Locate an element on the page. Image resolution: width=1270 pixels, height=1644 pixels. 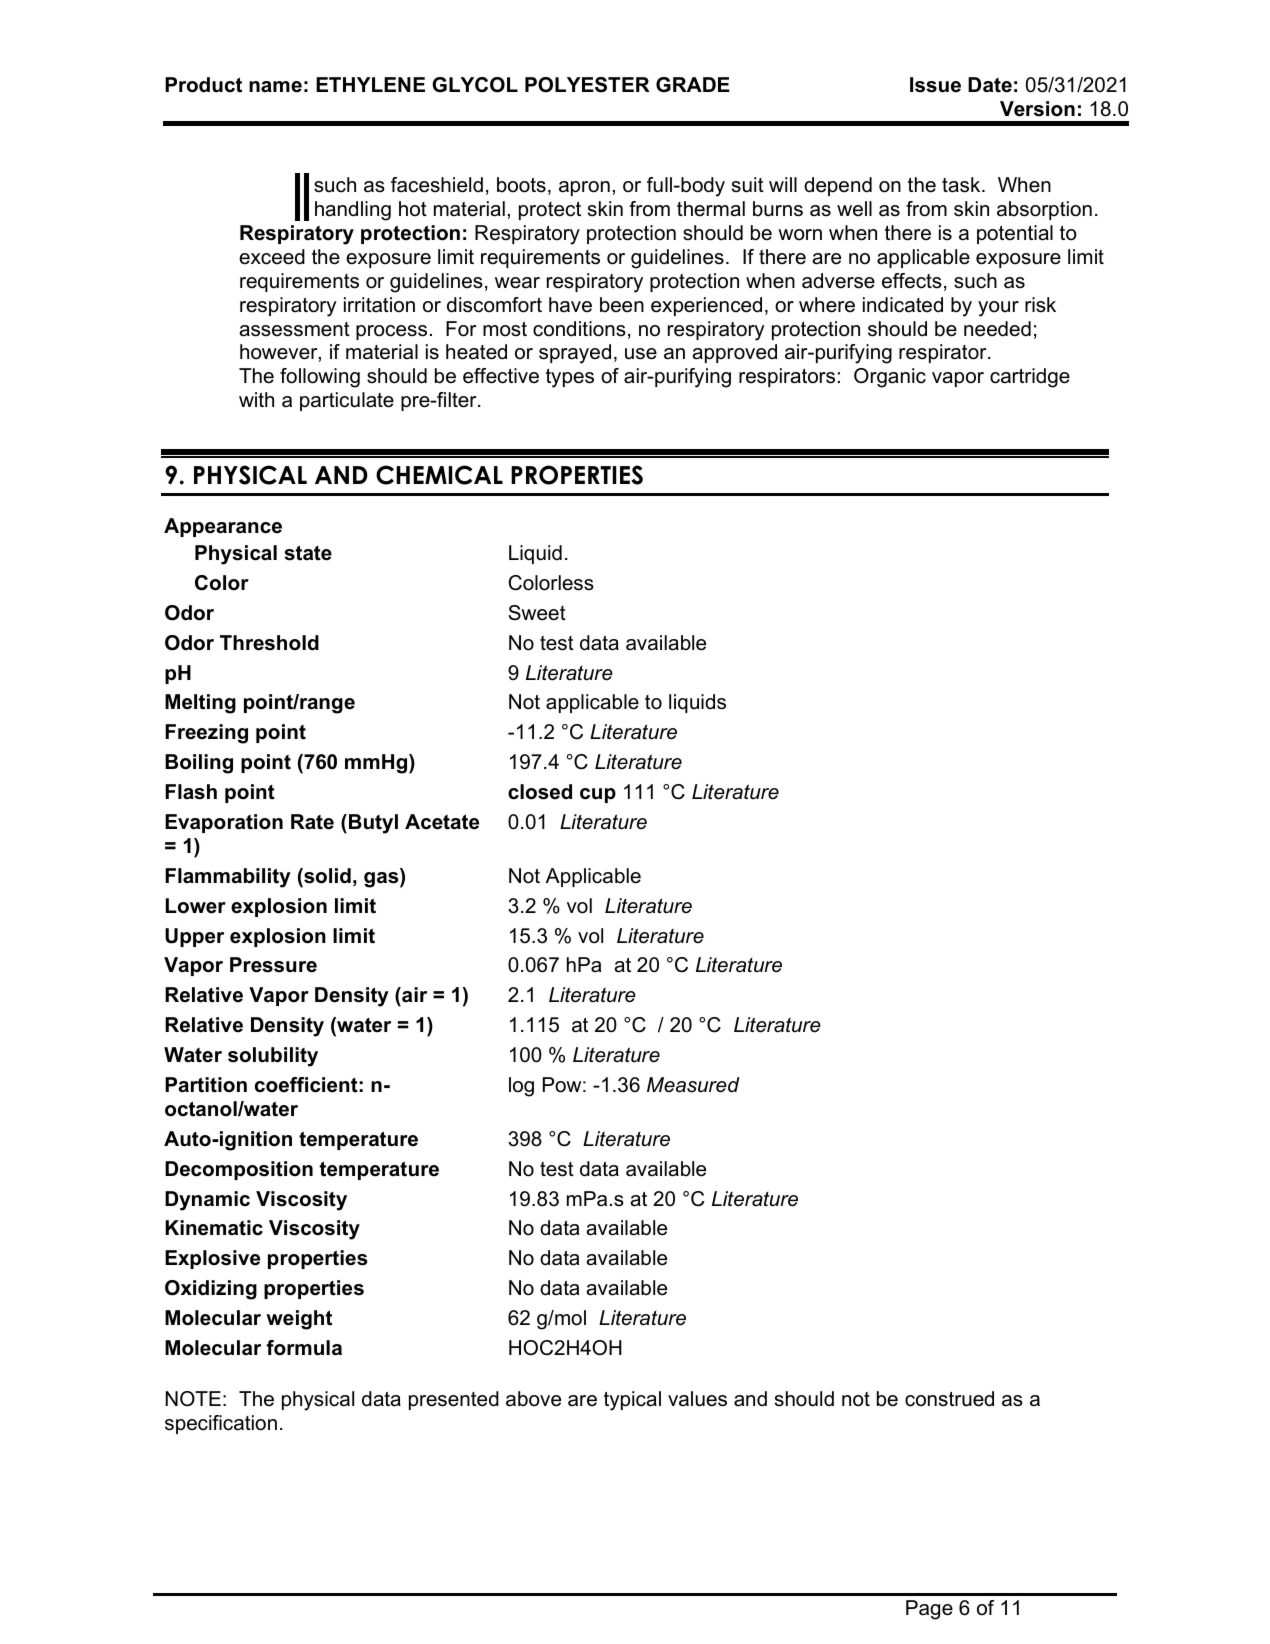
Organic is located at coordinates (890, 378).
